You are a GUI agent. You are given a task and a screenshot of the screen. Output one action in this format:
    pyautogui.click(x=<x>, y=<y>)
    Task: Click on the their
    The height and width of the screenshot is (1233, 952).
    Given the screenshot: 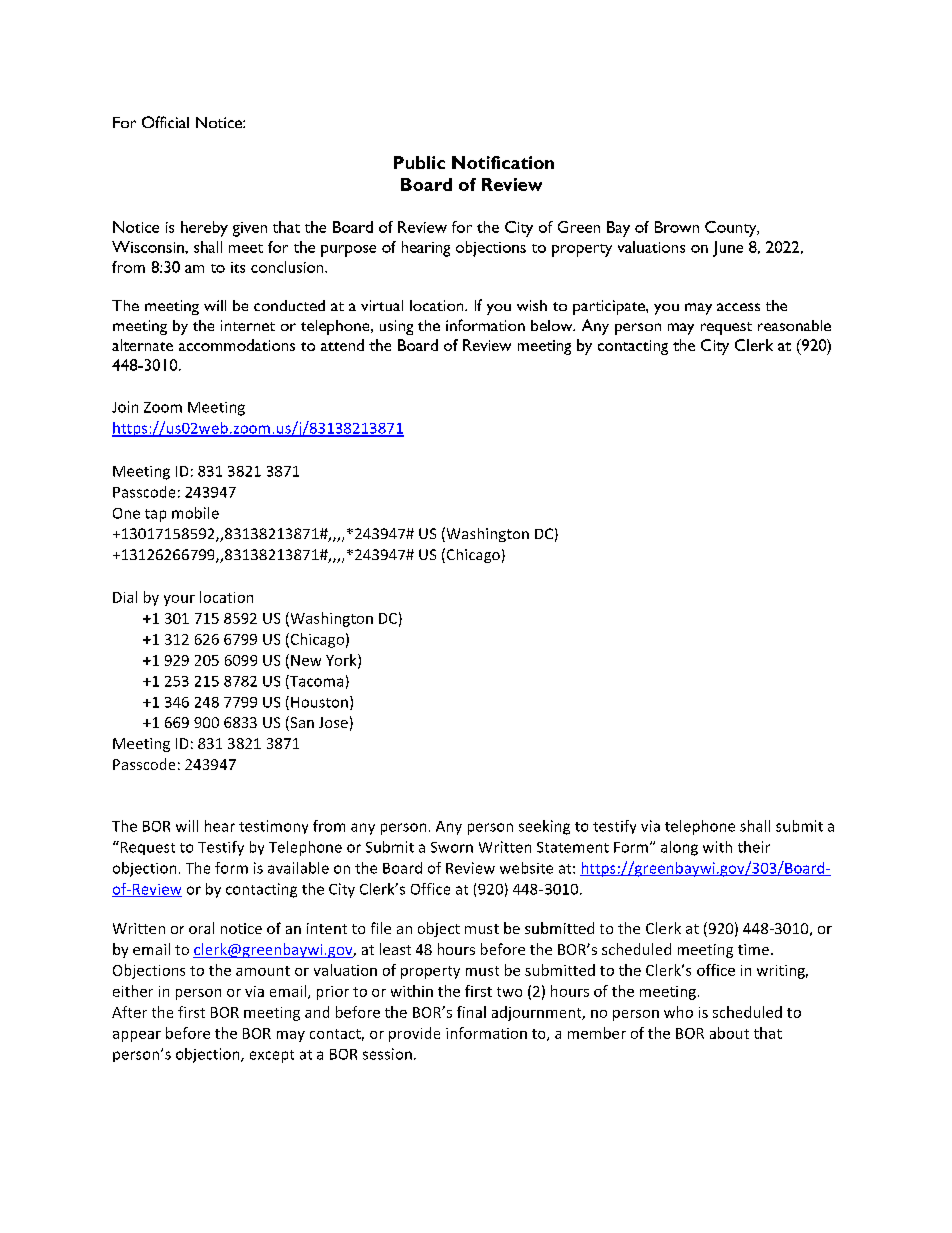 What is the action you would take?
    pyautogui.click(x=754, y=847)
